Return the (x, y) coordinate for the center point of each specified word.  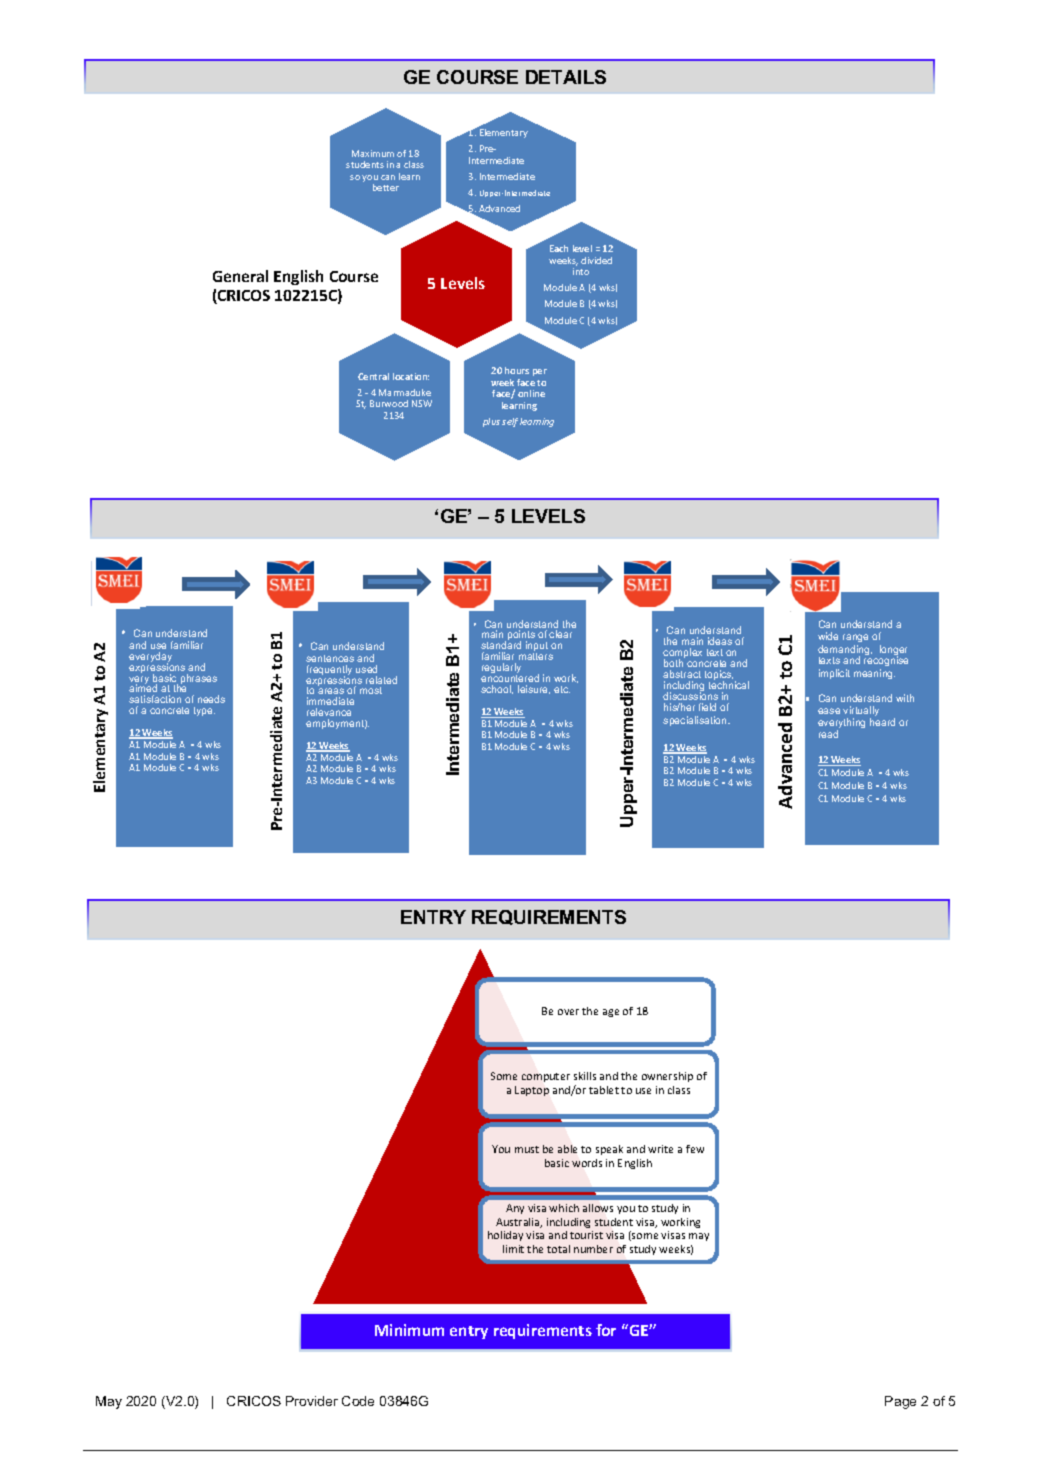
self (510, 422)
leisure (534, 689)
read (828, 734)
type (204, 711)
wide (828, 636)
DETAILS (566, 77)
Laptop (532, 1091)
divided (596, 260)
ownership (667, 1077)
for (606, 1330)
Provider (312, 1401)
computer (546, 1077)
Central (373, 376)
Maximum (373, 153)
